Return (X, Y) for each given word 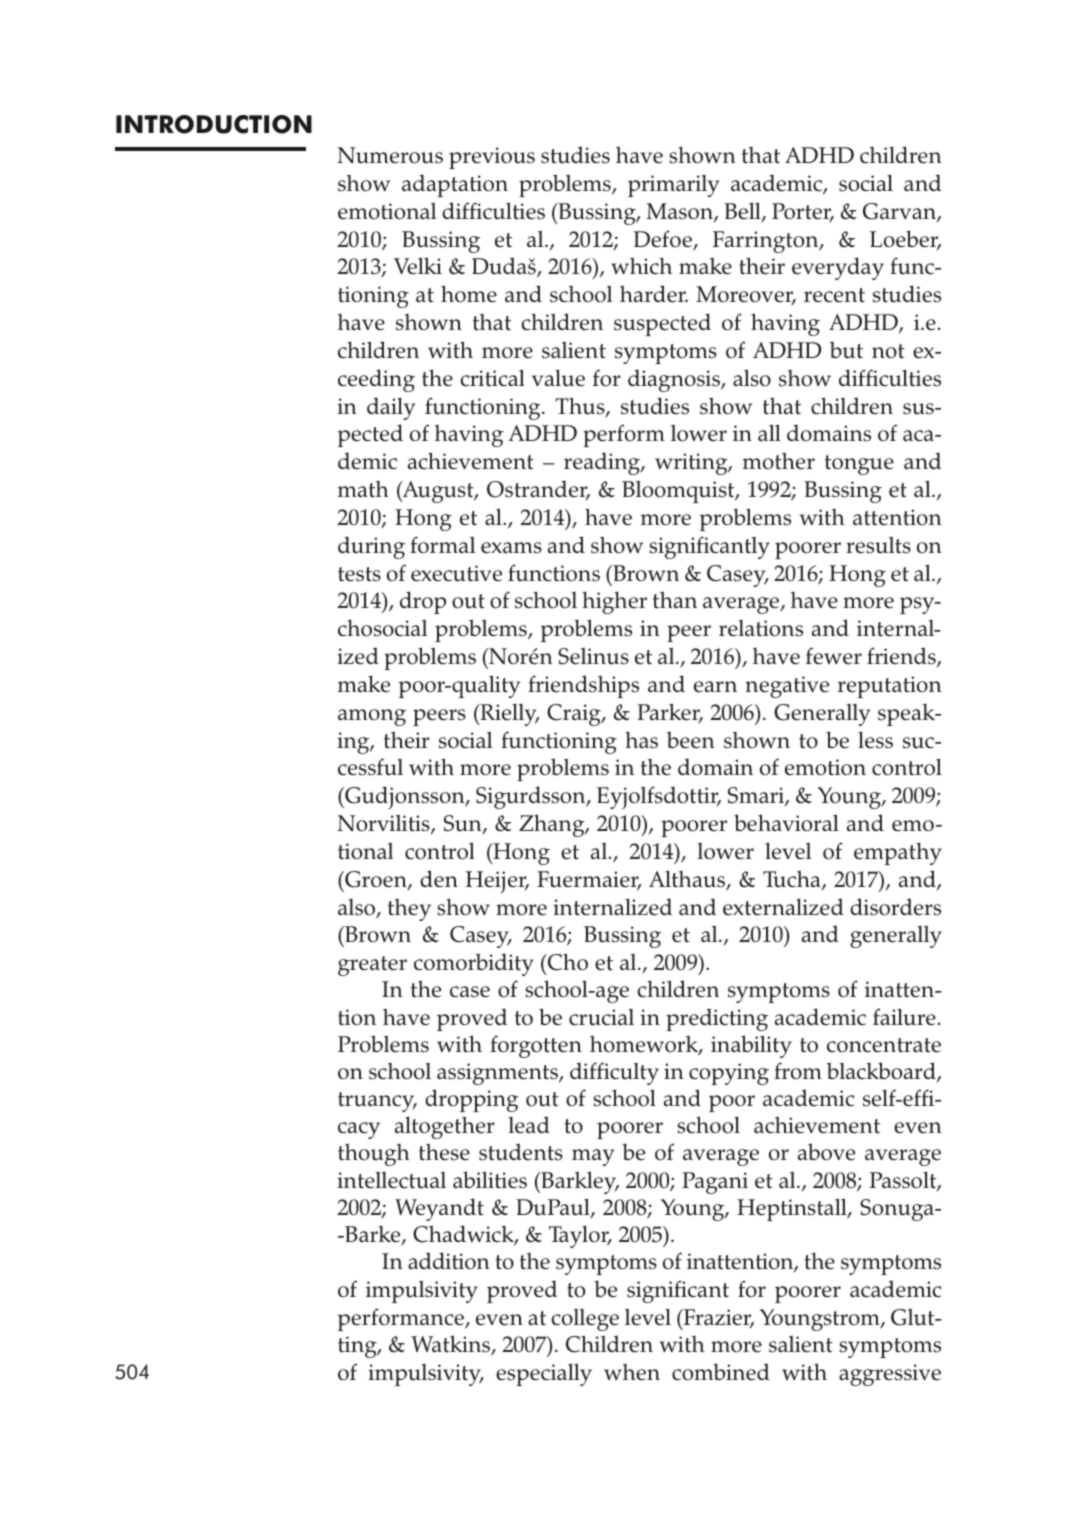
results (878, 545)
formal (442, 545)
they (409, 910)
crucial (601, 1017)
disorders (895, 907)
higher (614, 602)
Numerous (390, 155)
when (632, 1372)
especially (544, 1374)
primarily (673, 186)
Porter (803, 212)
